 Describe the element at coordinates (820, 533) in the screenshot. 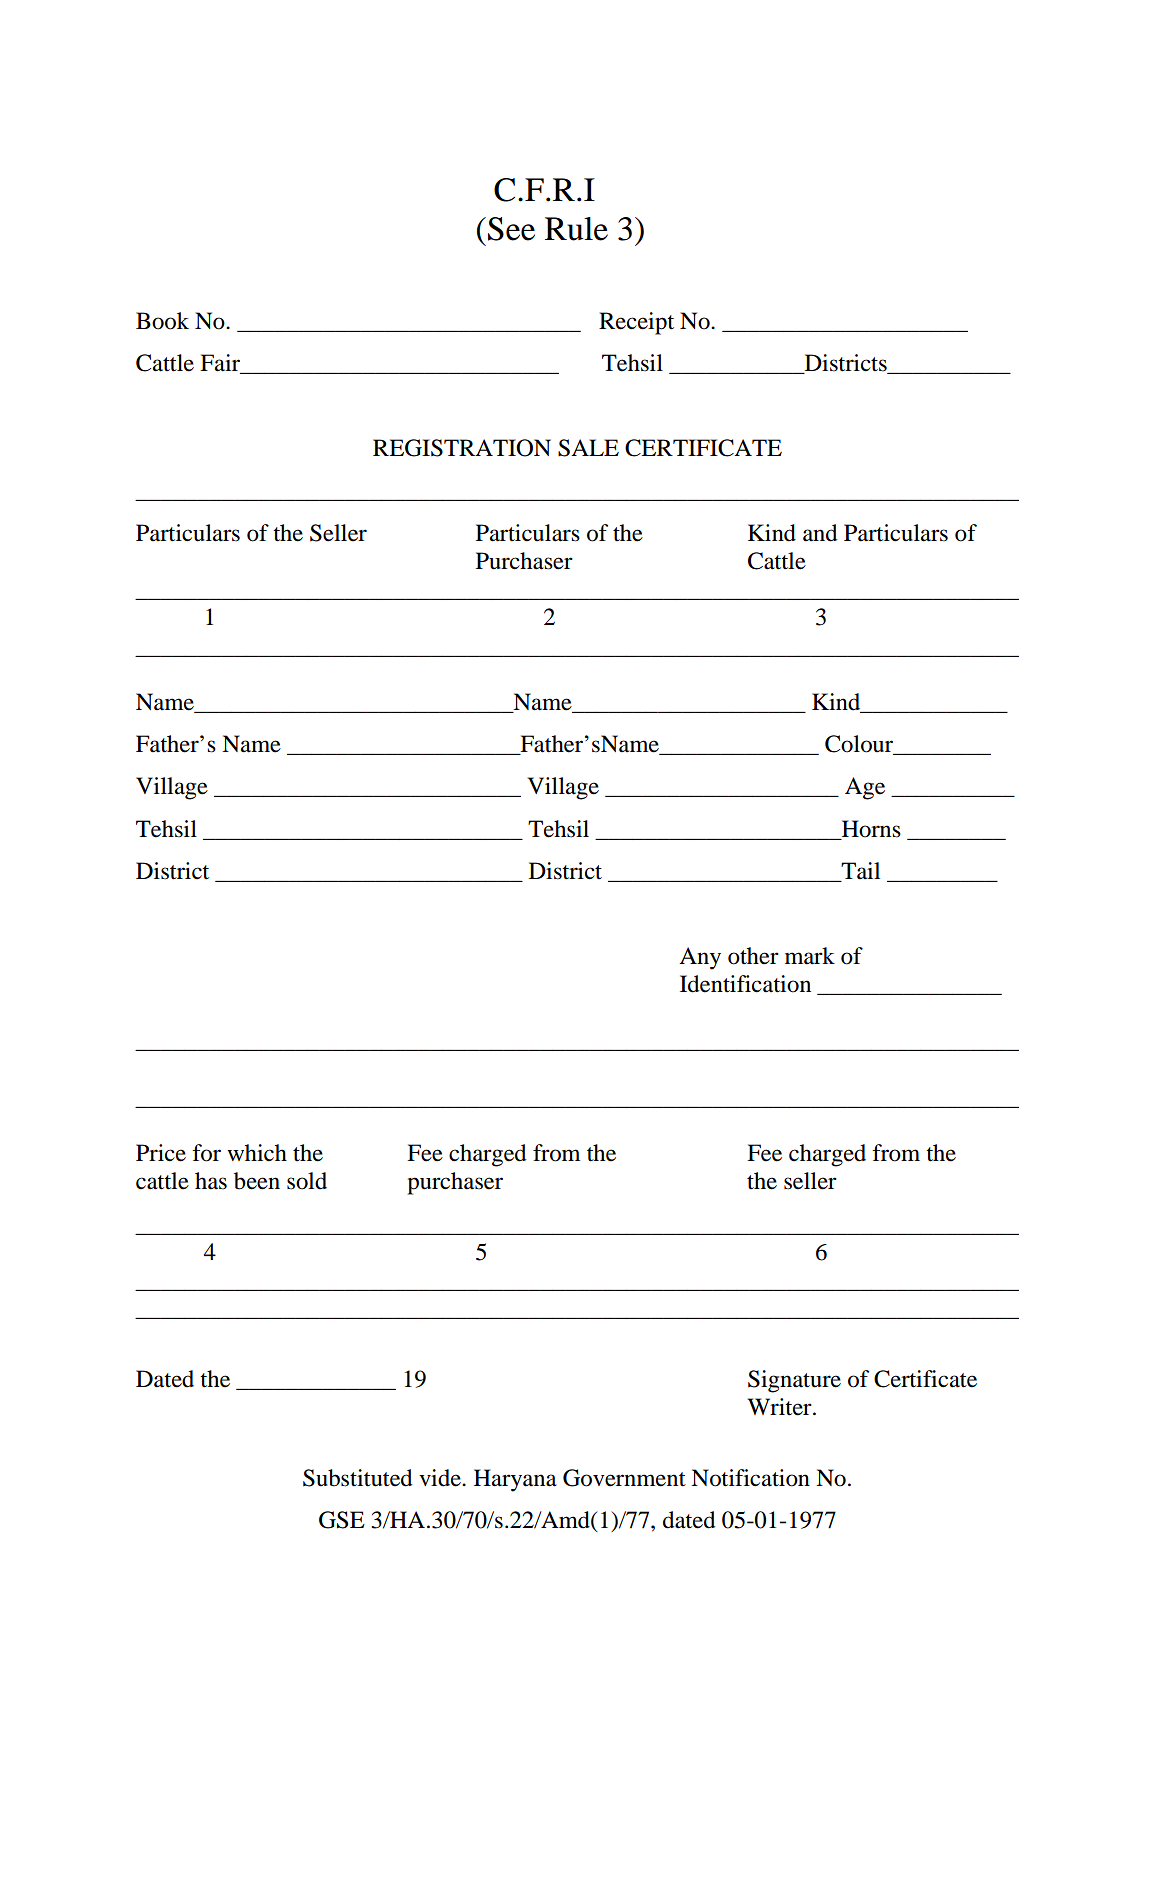

I see `and` at that location.
